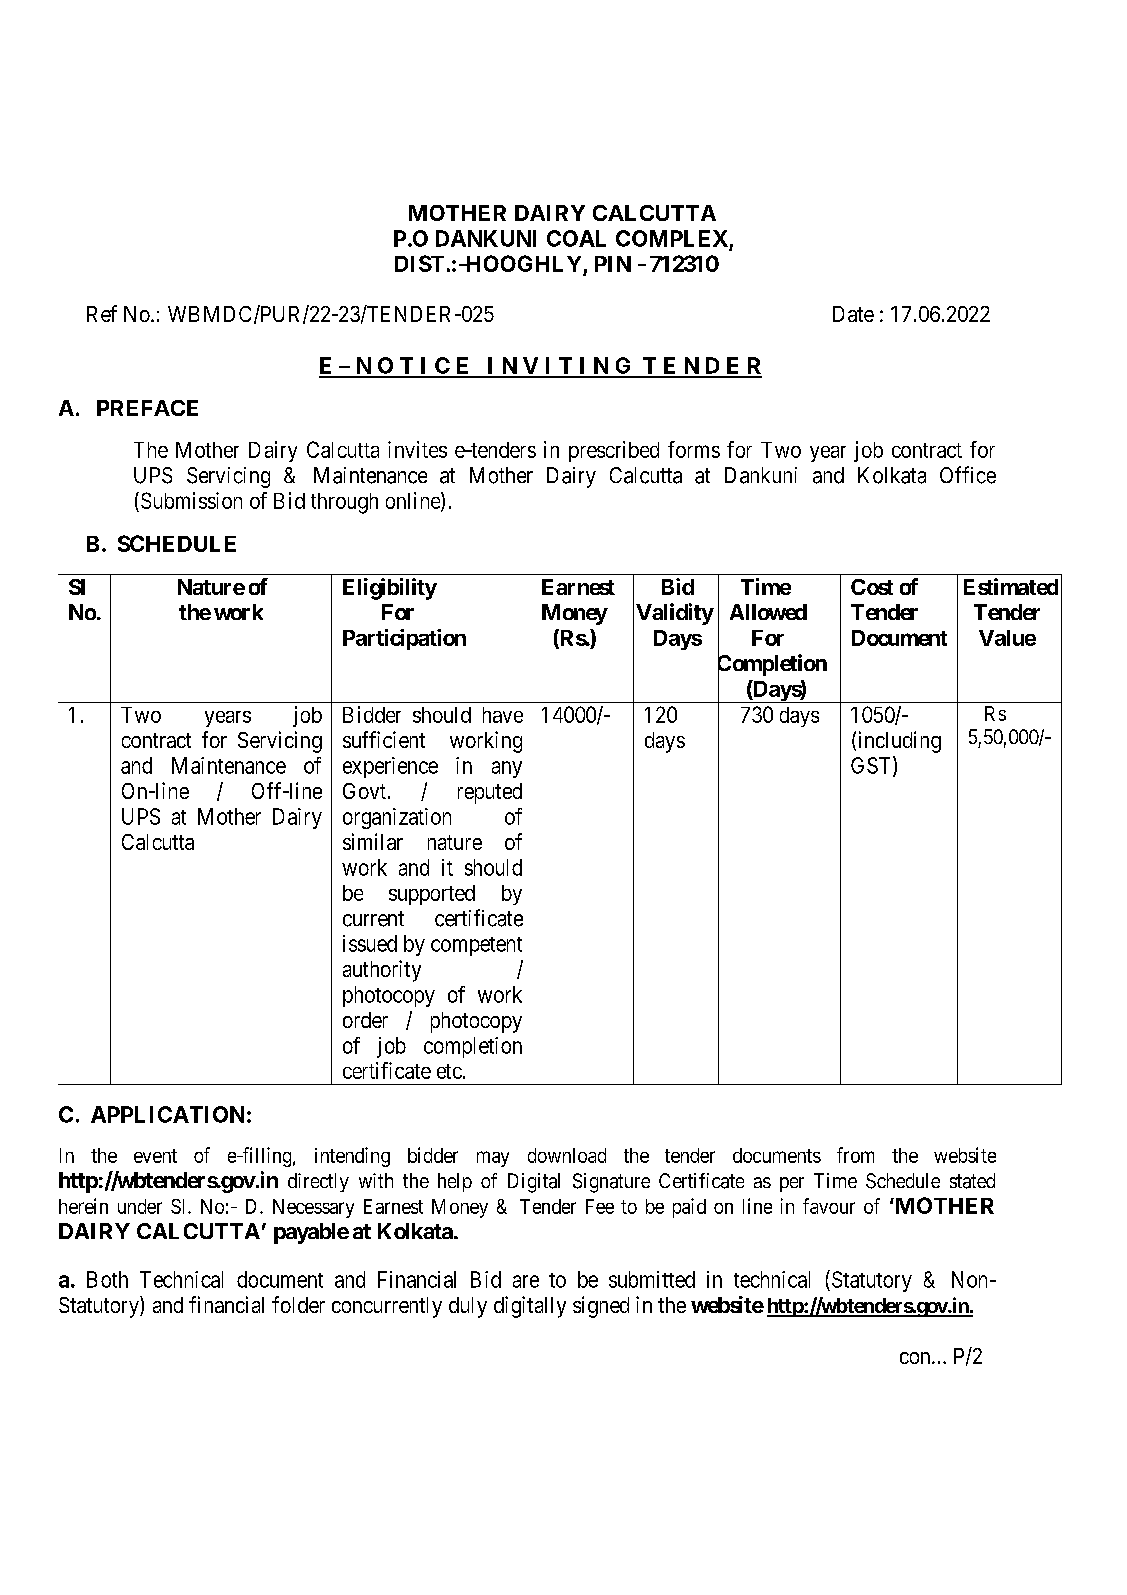  What do you see at coordinates (107, 1279) in the screenshot?
I see `Both` at bounding box center [107, 1279].
